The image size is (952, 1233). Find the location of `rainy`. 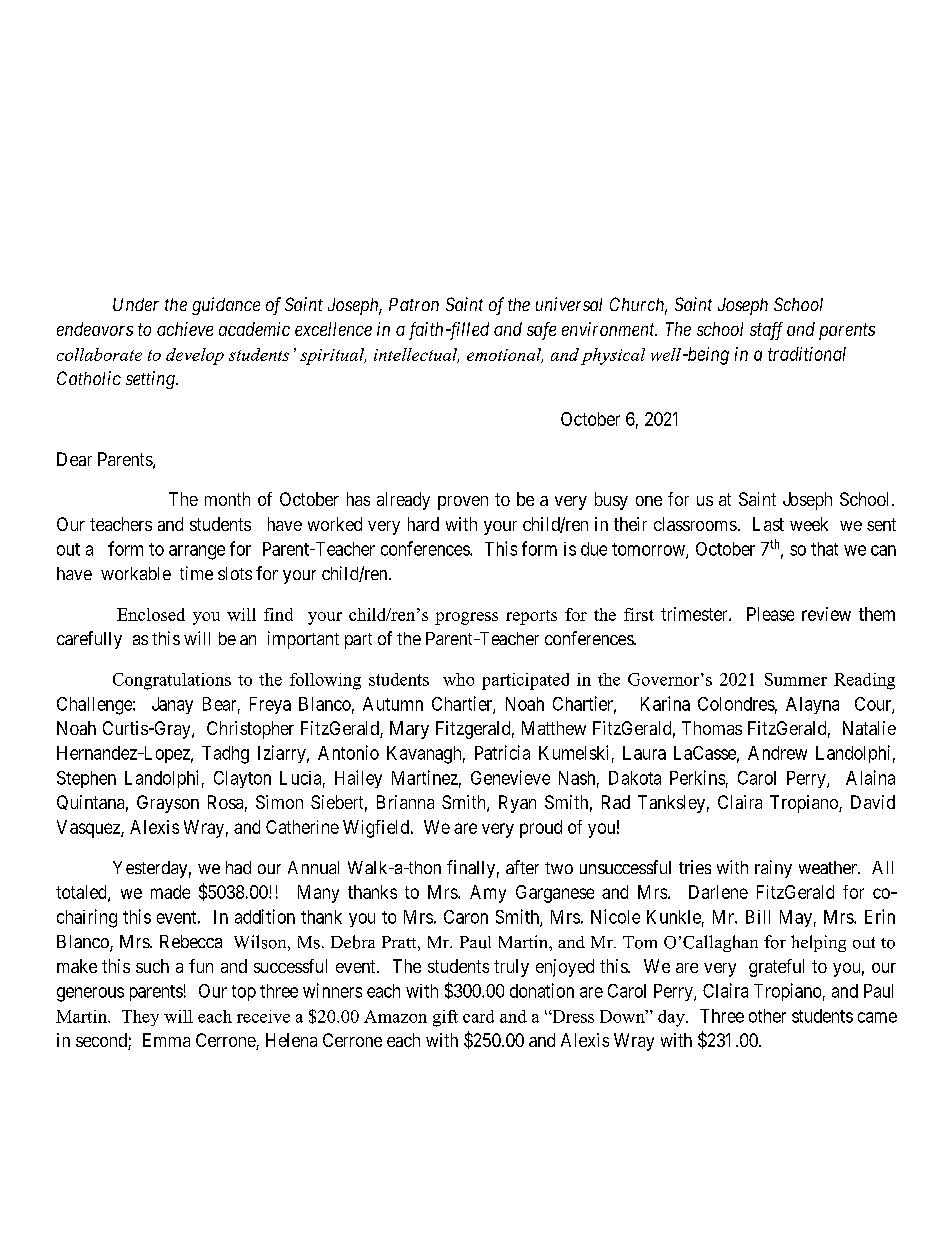

rainy is located at coordinates (773, 869).
